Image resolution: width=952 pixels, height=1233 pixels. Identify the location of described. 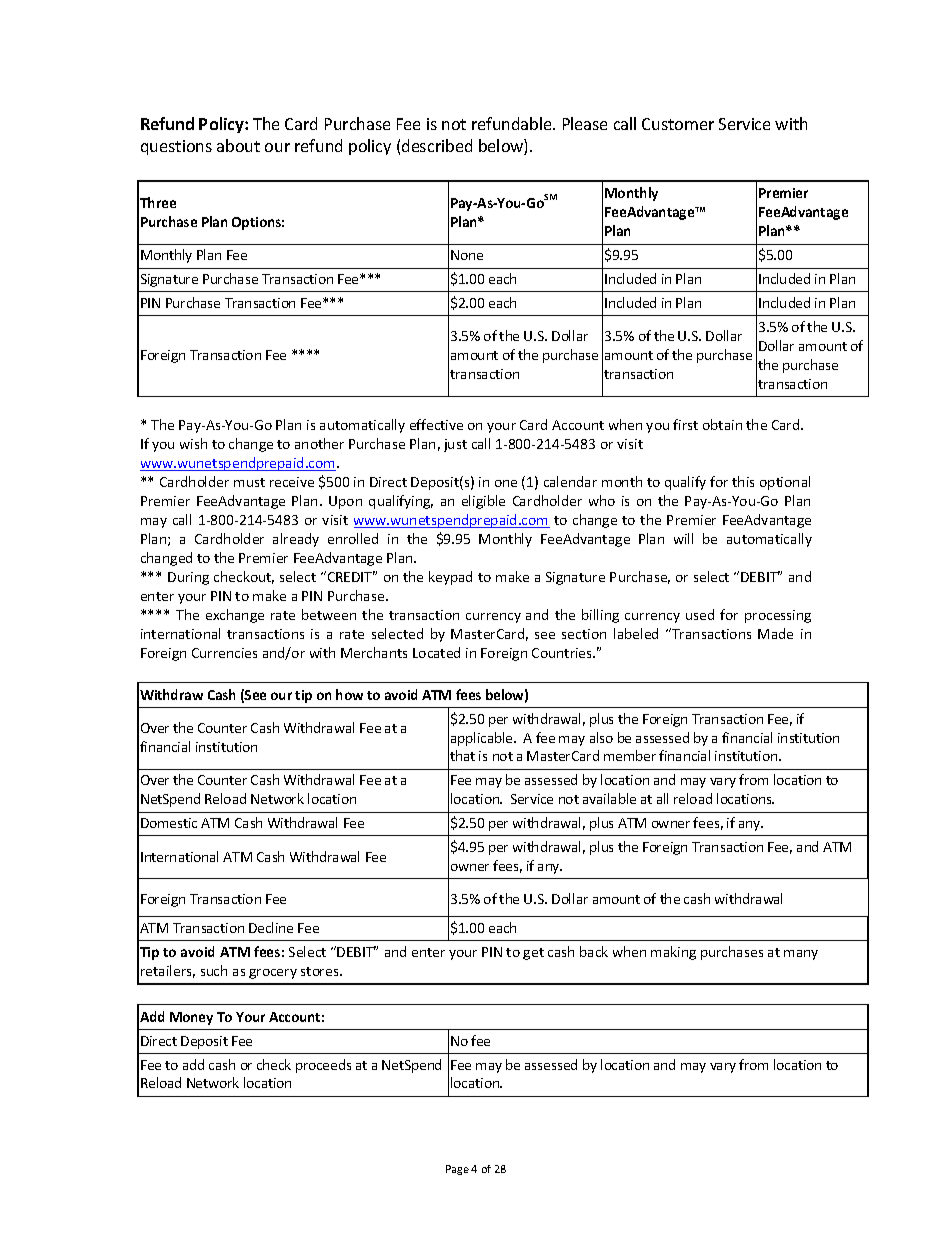
(437, 145).
